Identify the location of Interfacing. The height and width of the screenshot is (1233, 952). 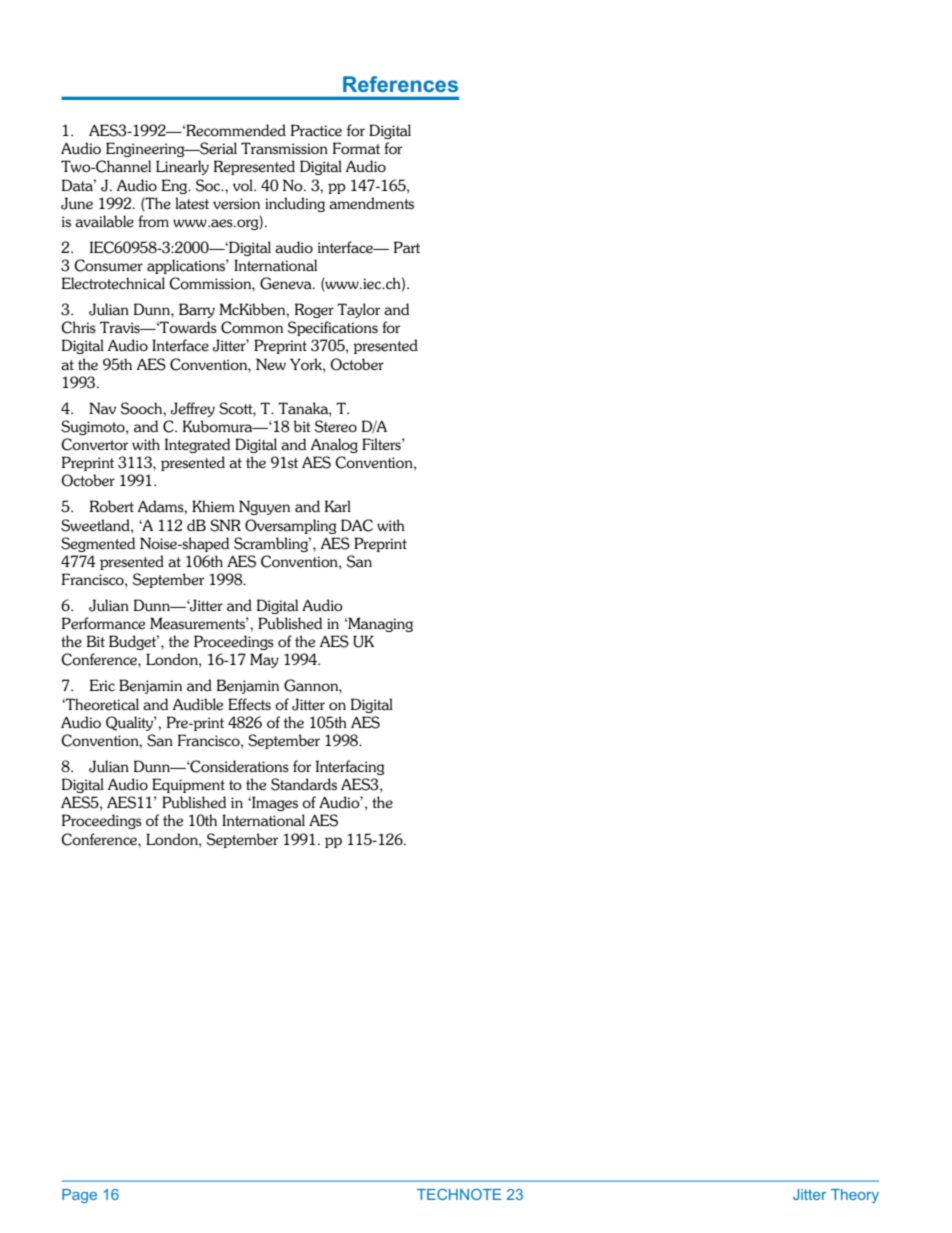
(350, 767).
